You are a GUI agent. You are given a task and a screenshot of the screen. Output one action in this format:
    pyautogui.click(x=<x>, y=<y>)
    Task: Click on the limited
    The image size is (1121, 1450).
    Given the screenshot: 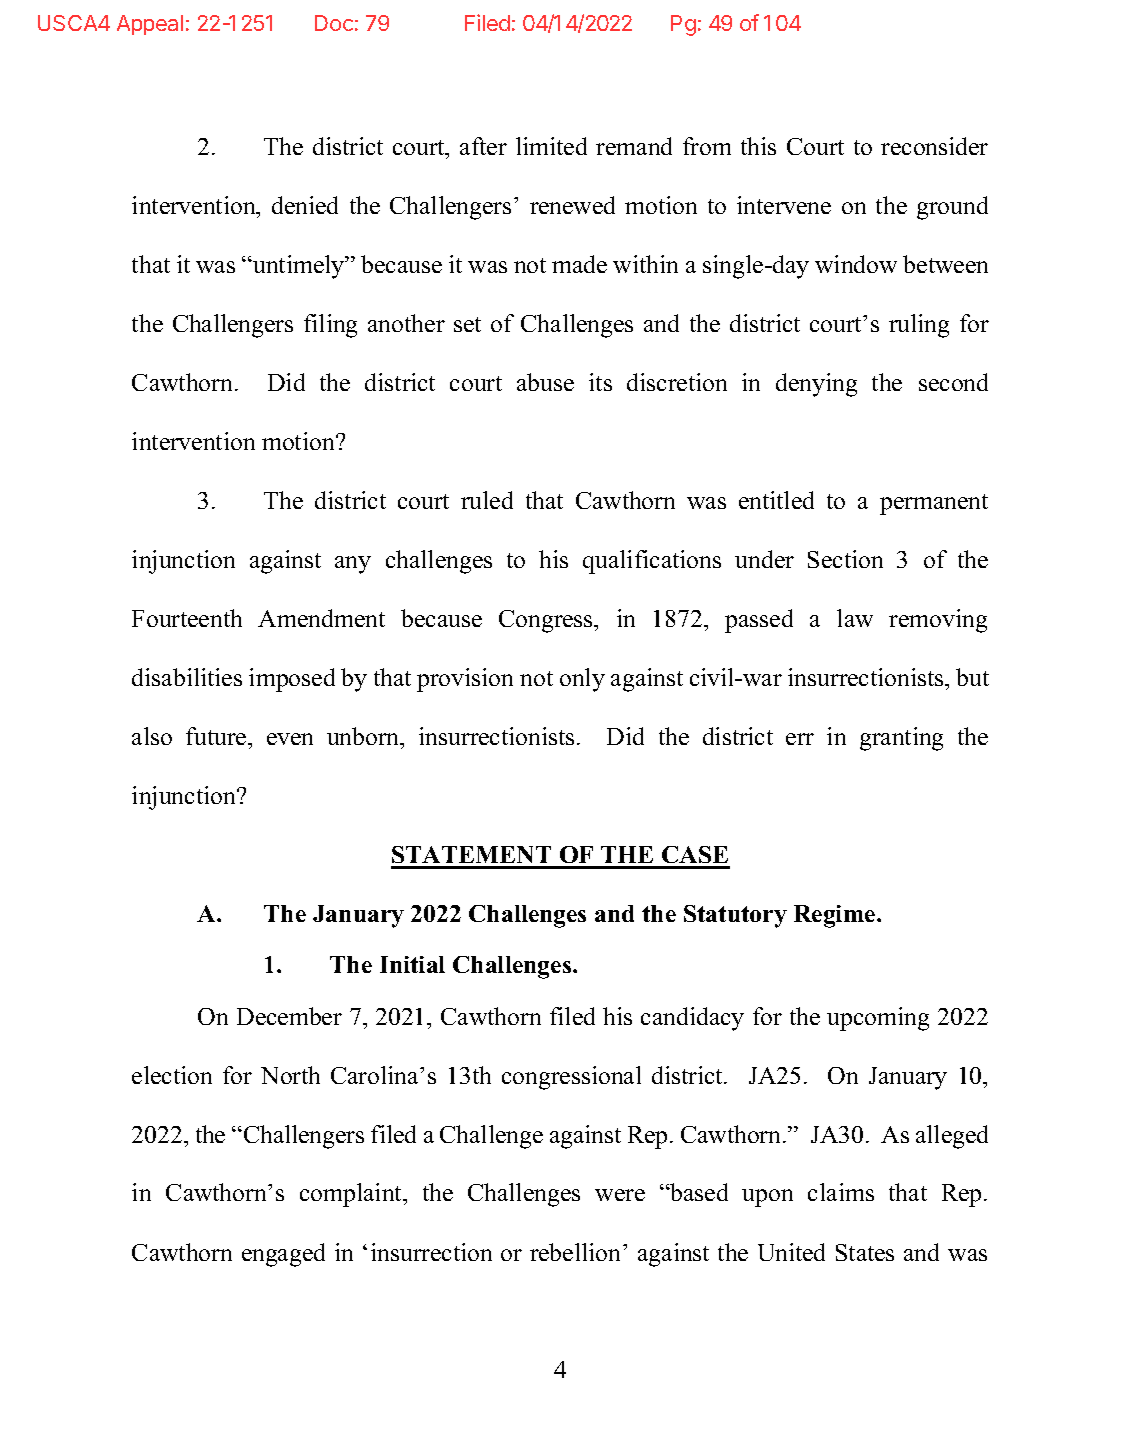 What is the action you would take?
    pyautogui.click(x=551, y=146)
